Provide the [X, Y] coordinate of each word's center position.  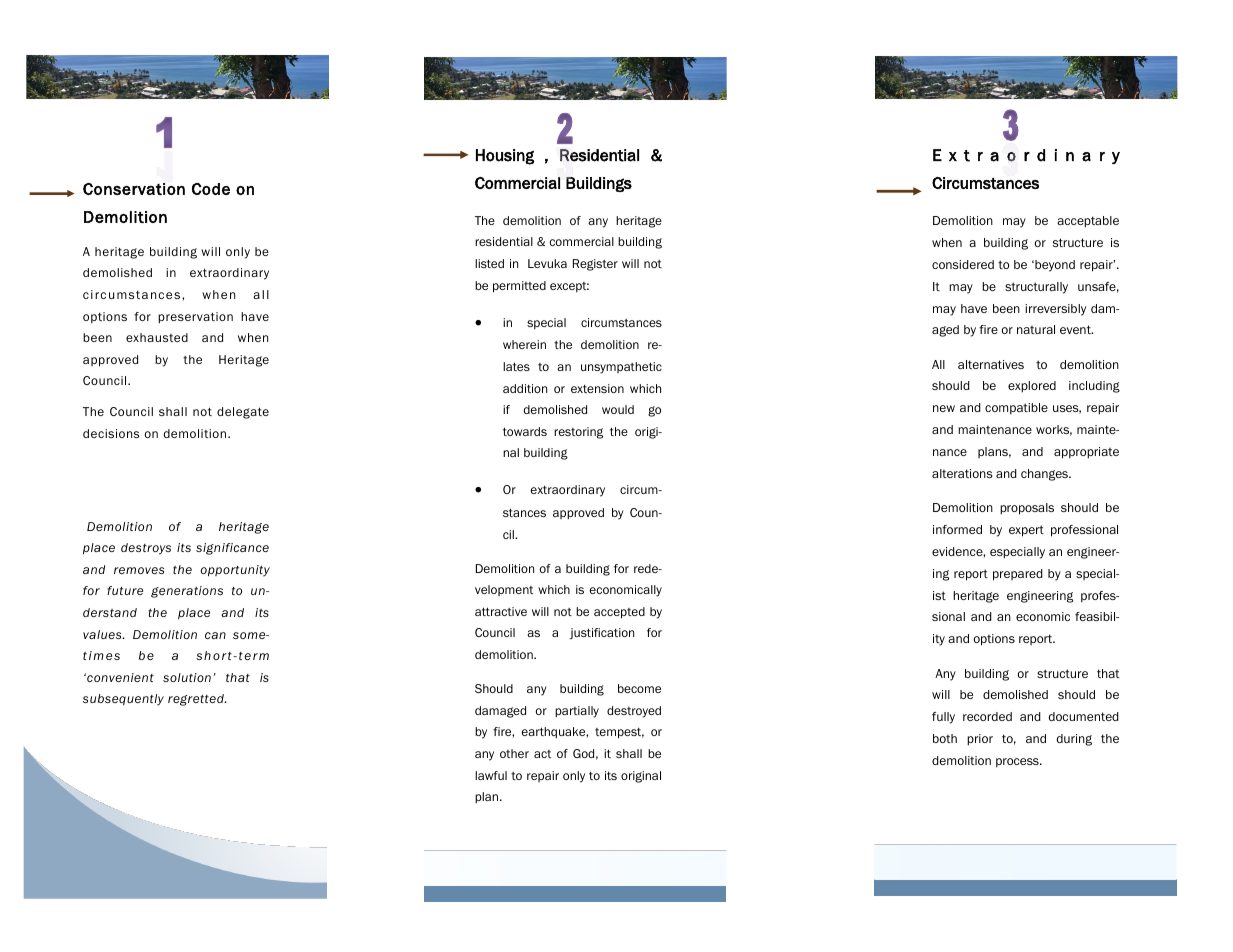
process [1018, 762]
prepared [1018, 575]
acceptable [1088, 222]
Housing [505, 157]
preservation [195, 317]
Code [211, 189]
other [514, 753]
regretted [197, 700]
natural [1036, 329]
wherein [524, 344]
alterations [962, 473]
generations [187, 592]
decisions [111, 433]
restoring [578, 433]
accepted [619, 613]
